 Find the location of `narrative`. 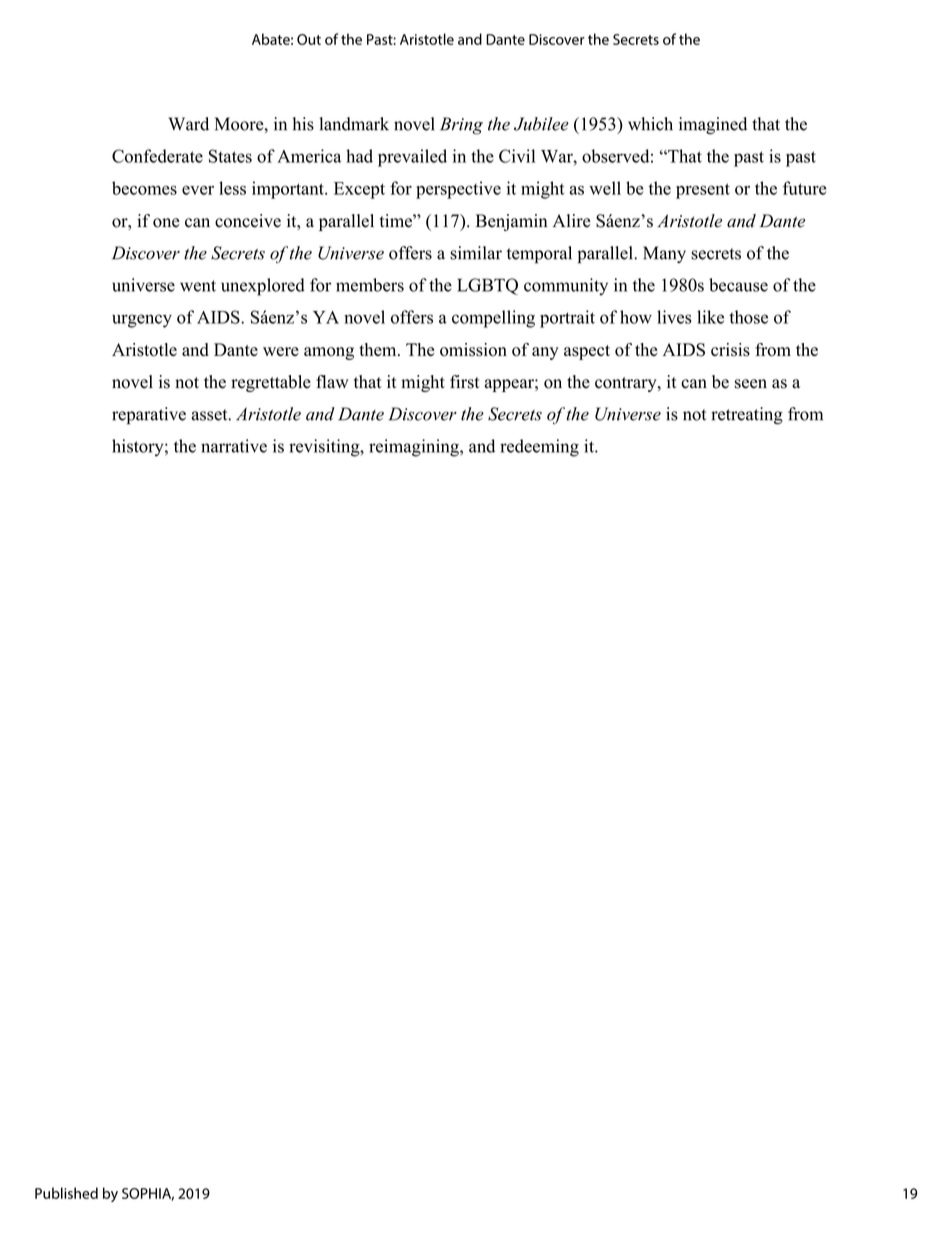

narrative is located at coordinates (234, 446).
